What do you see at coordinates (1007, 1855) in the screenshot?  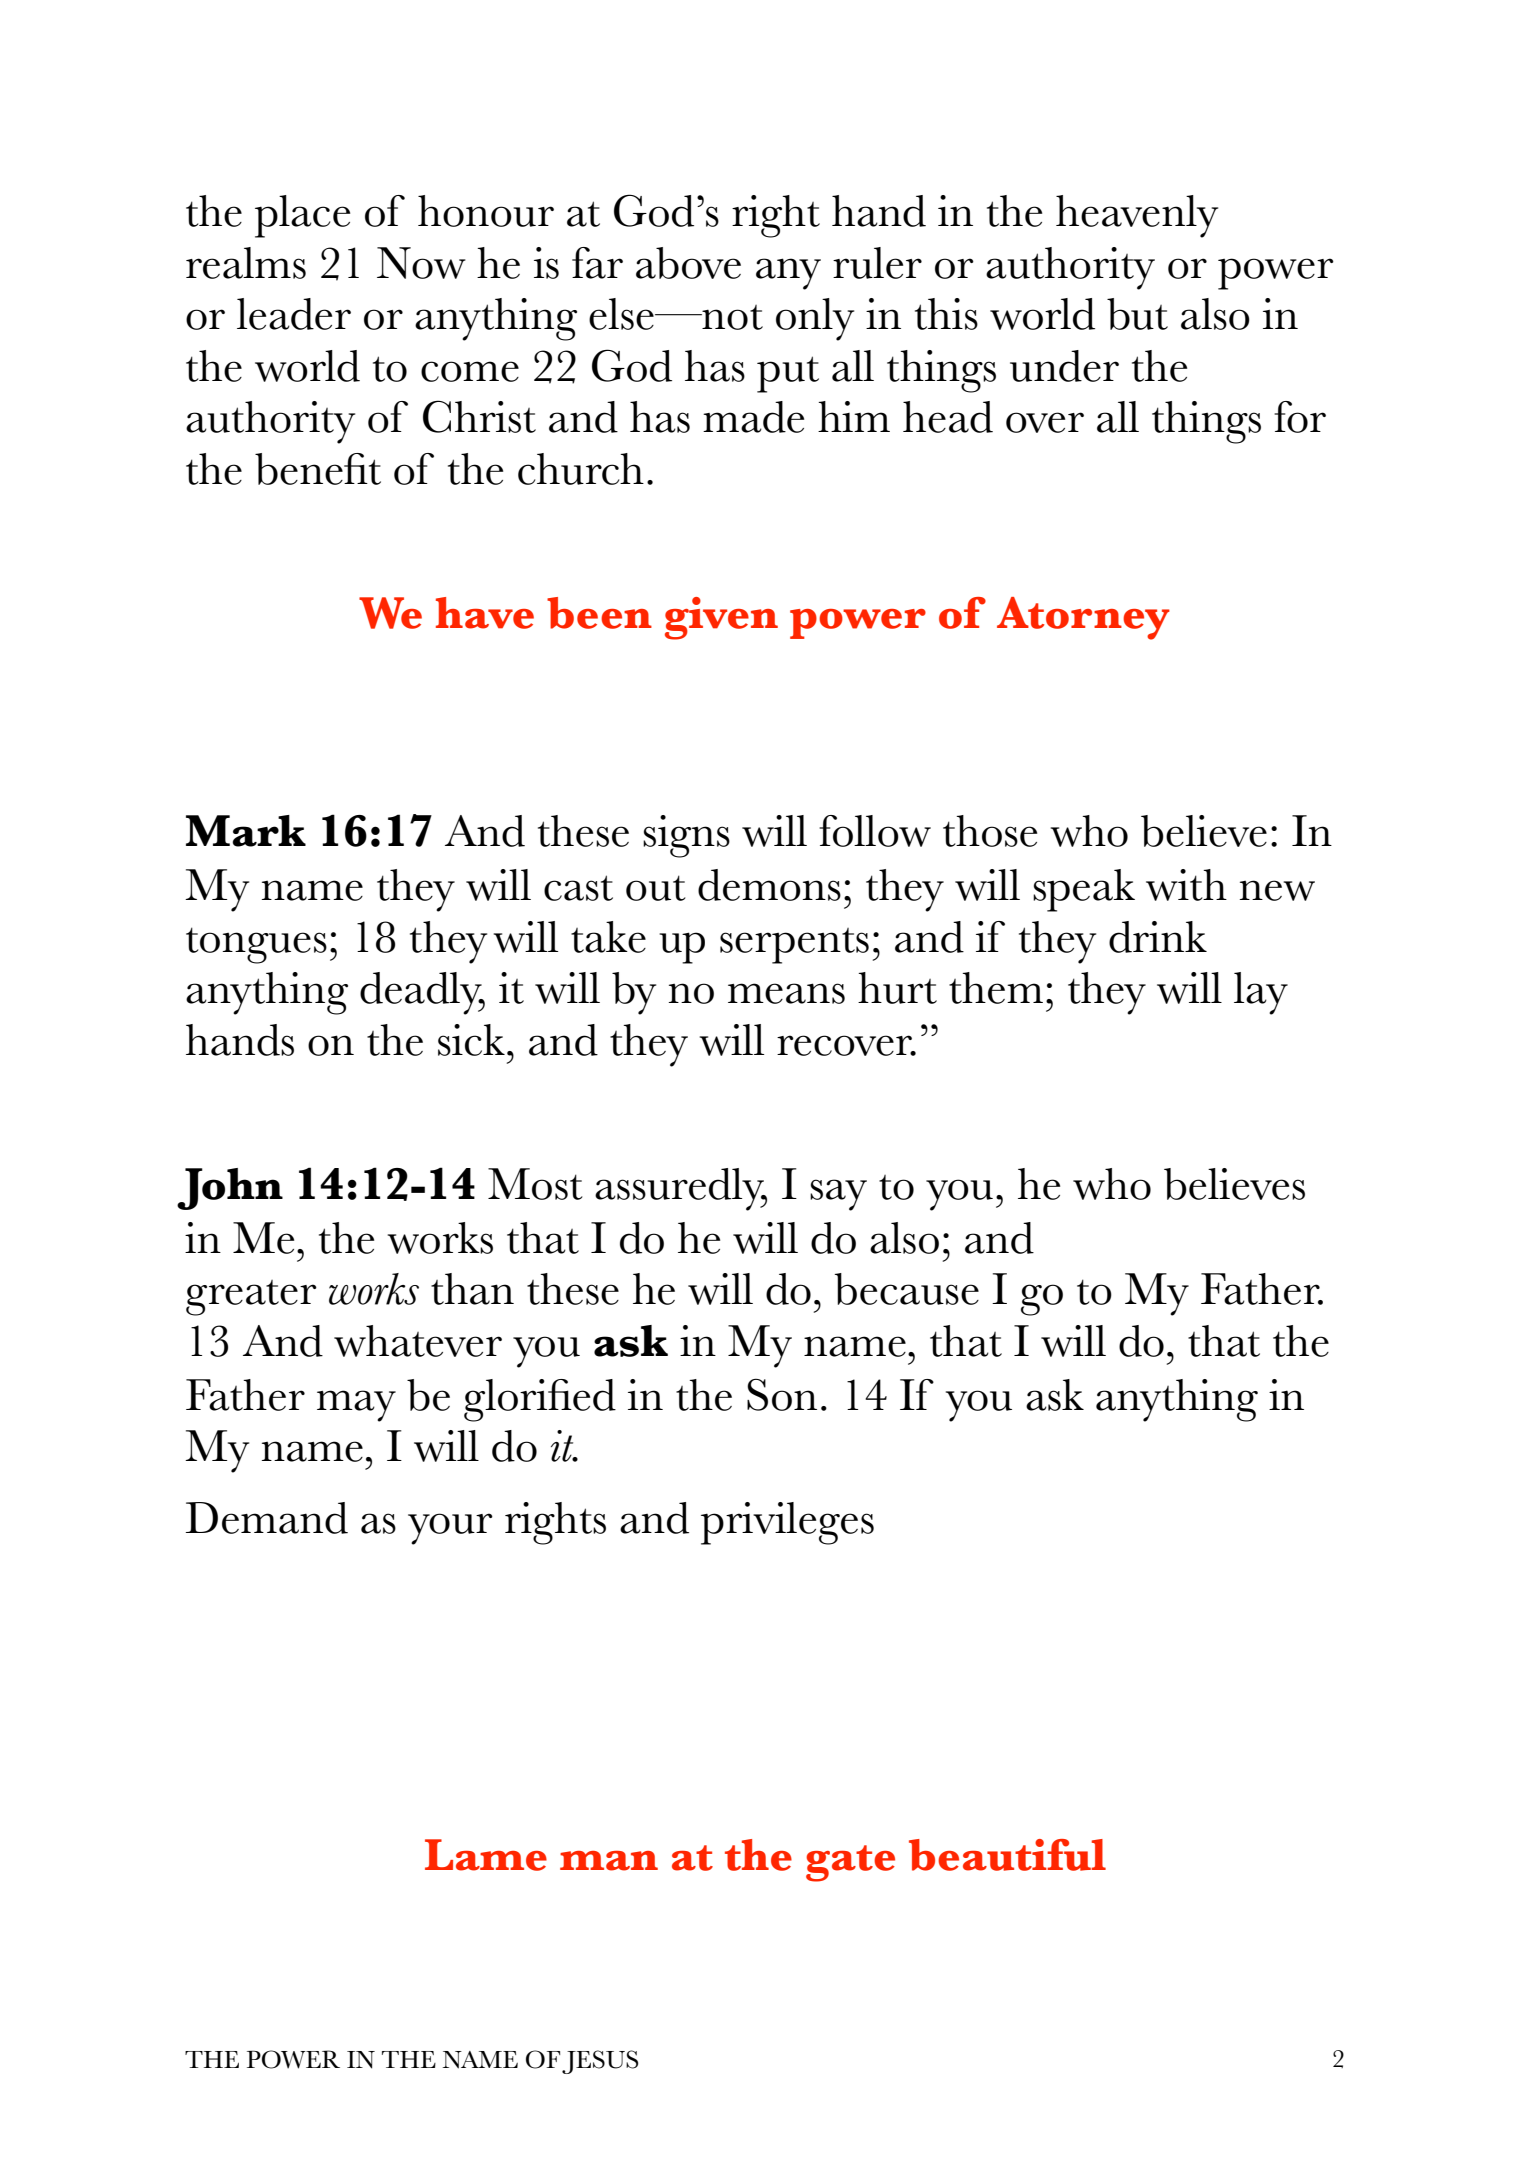 I see `beautiful` at bounding box center [1007, 1855].
